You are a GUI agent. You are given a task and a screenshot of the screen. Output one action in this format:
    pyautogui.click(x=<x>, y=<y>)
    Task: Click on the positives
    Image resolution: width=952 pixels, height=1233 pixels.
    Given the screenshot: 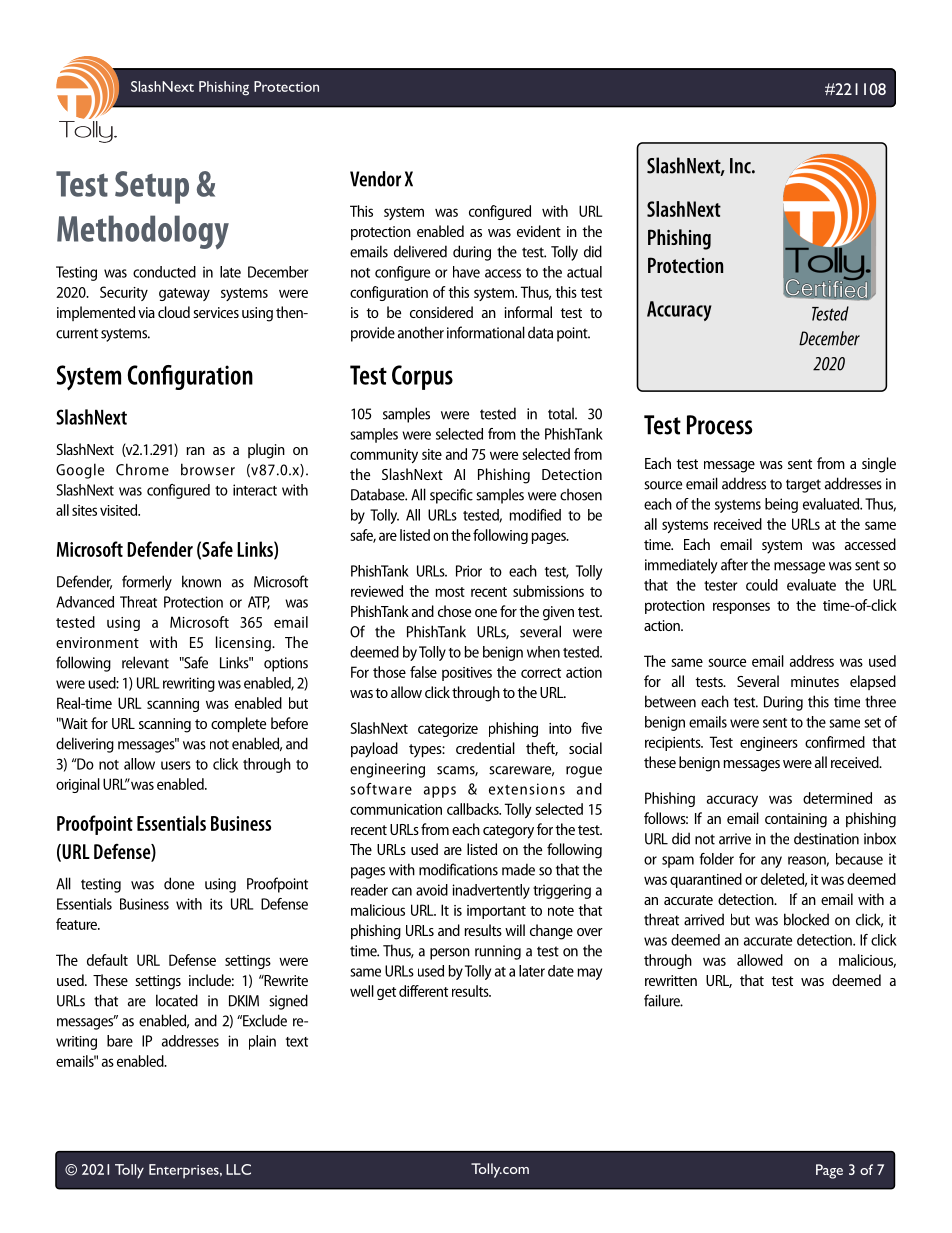 What is the action you would take?
    pyautogui.click(x=467, y=674)
